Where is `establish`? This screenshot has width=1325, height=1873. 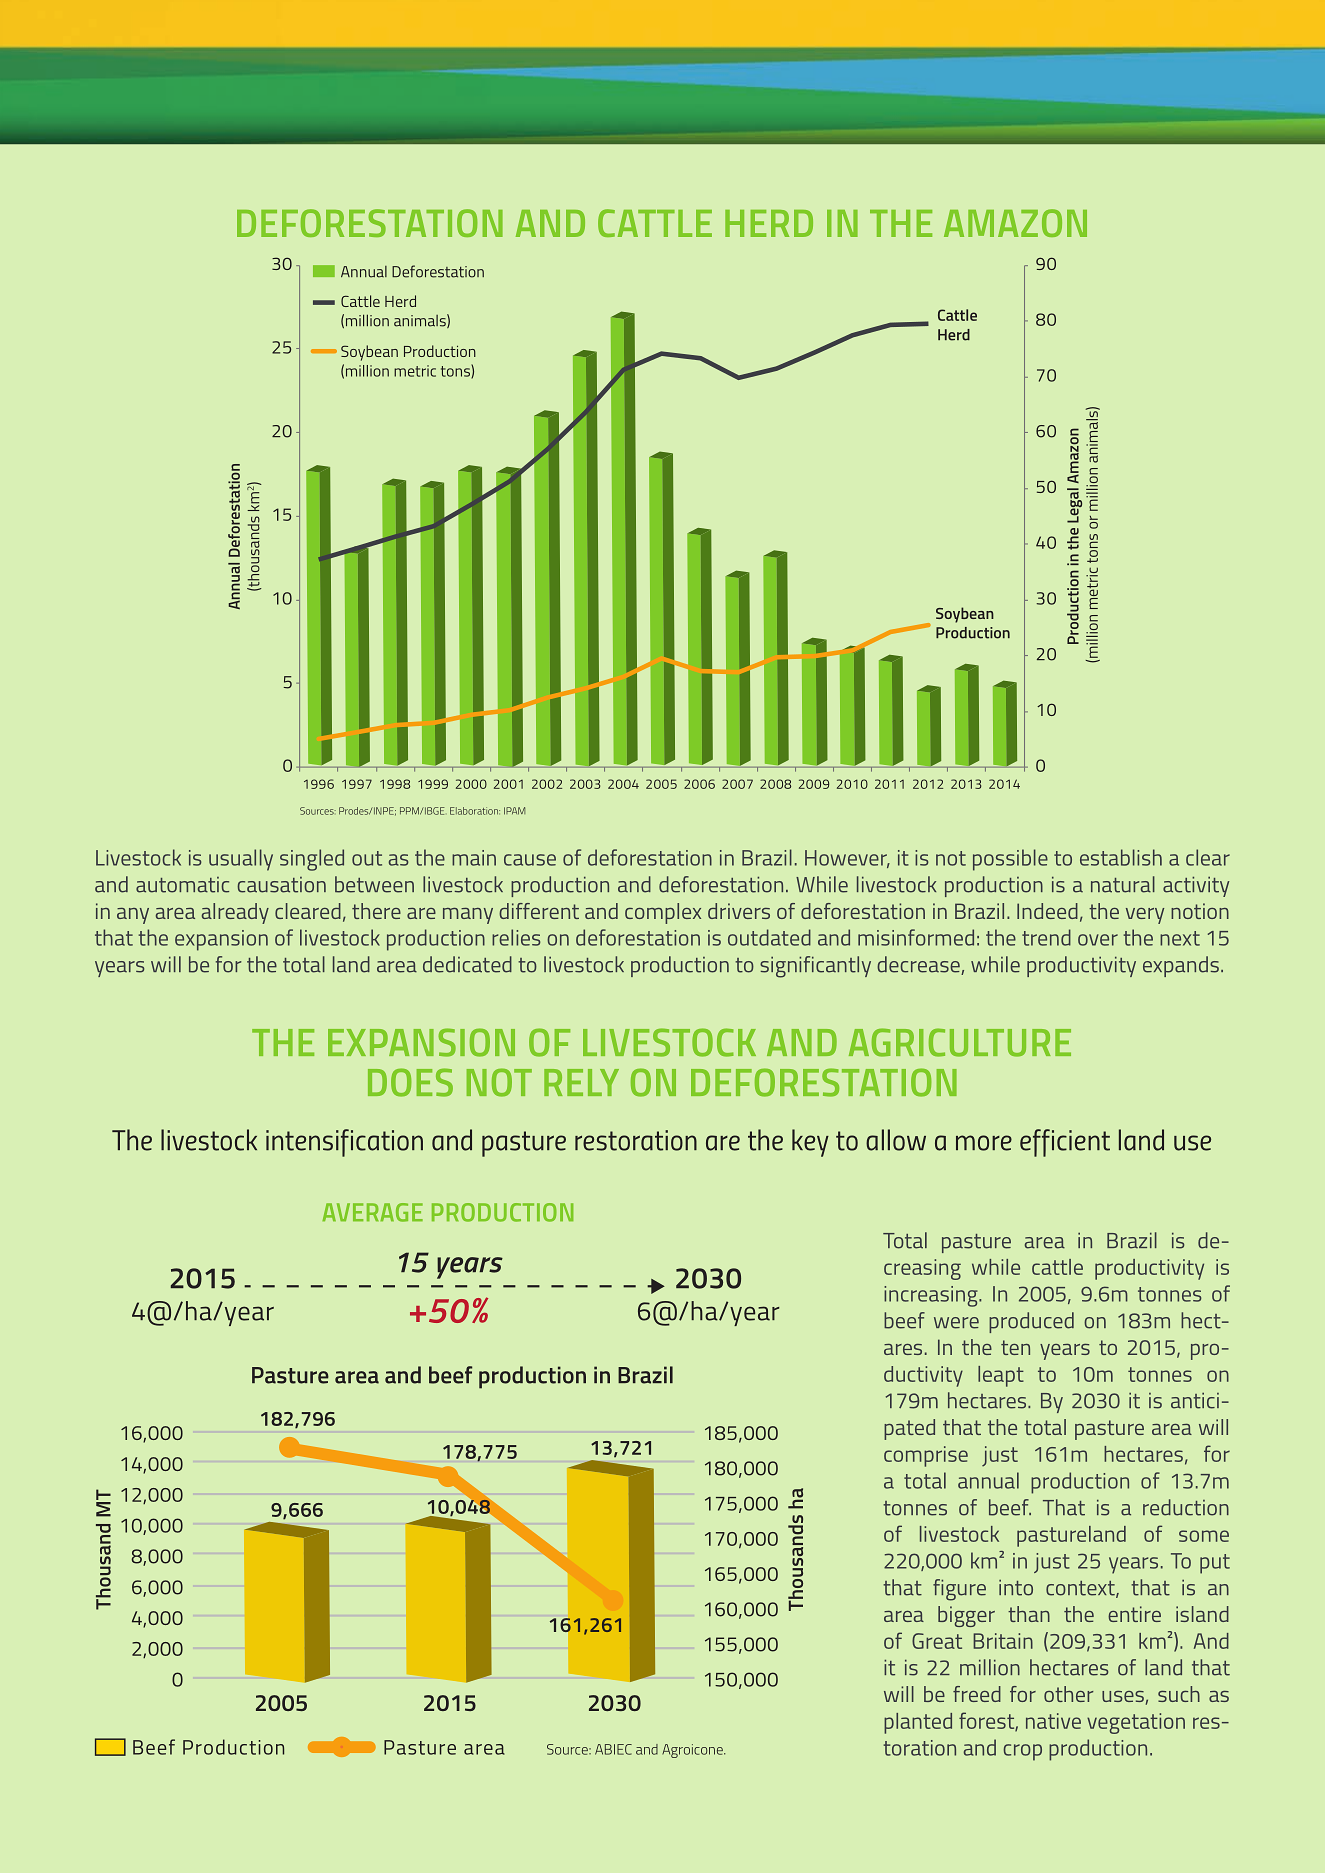 establish is located at coordinates (1121, 857).
